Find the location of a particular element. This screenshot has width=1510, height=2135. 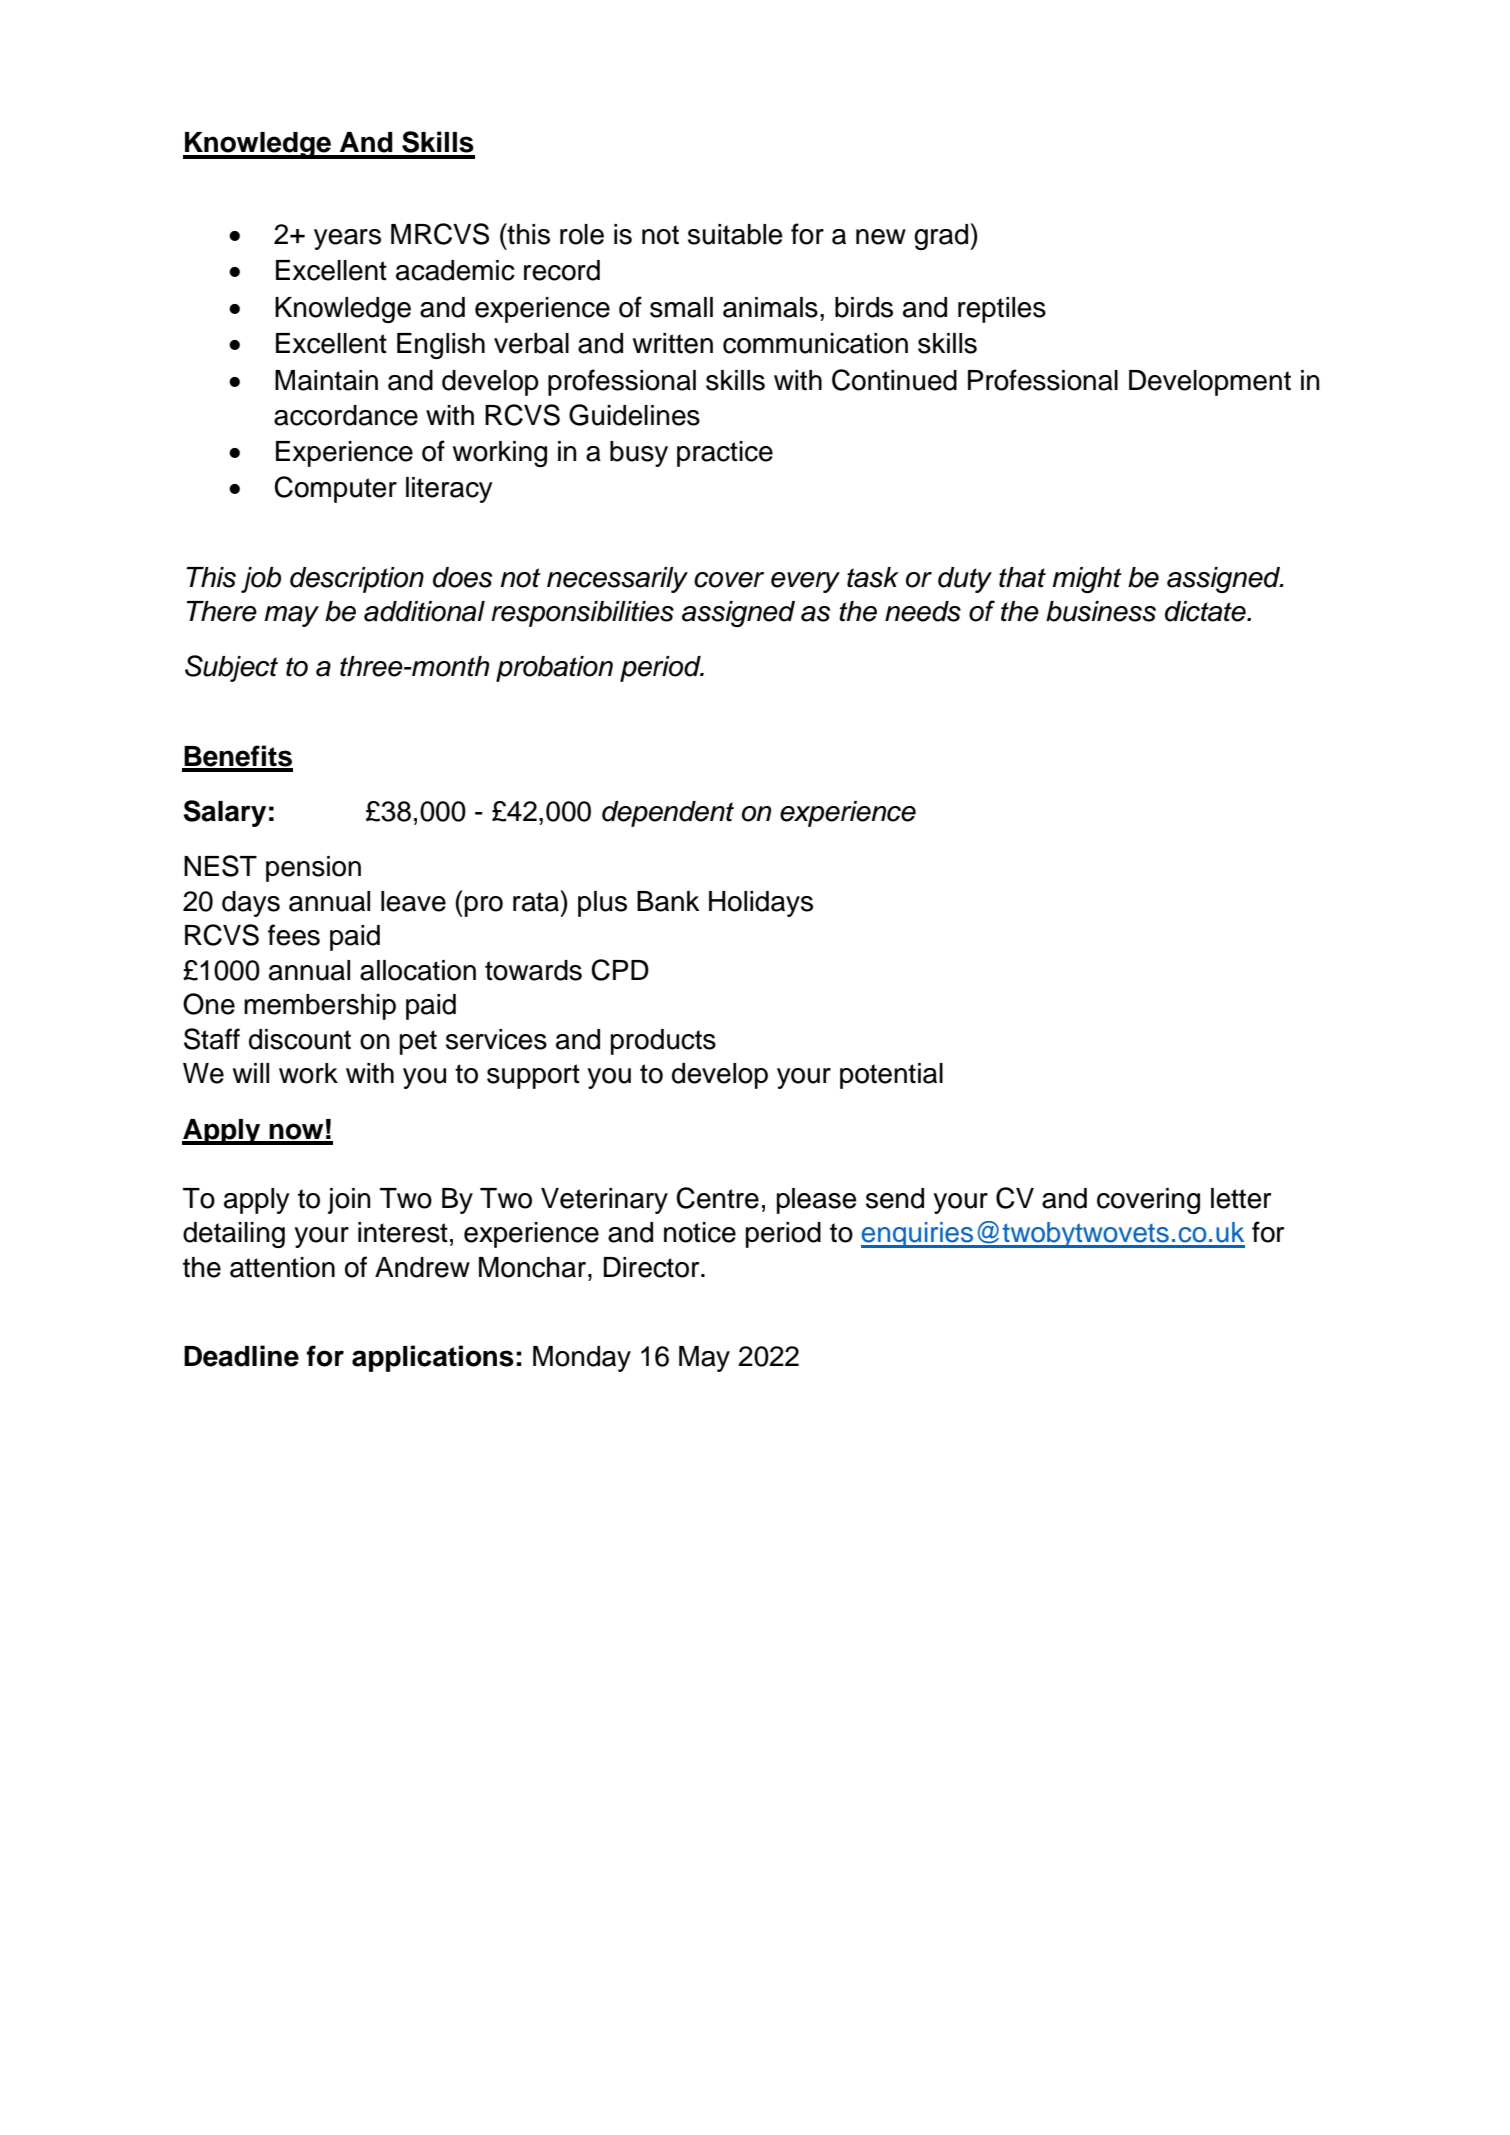

reptiles is located at coordinates (1002, 310).
